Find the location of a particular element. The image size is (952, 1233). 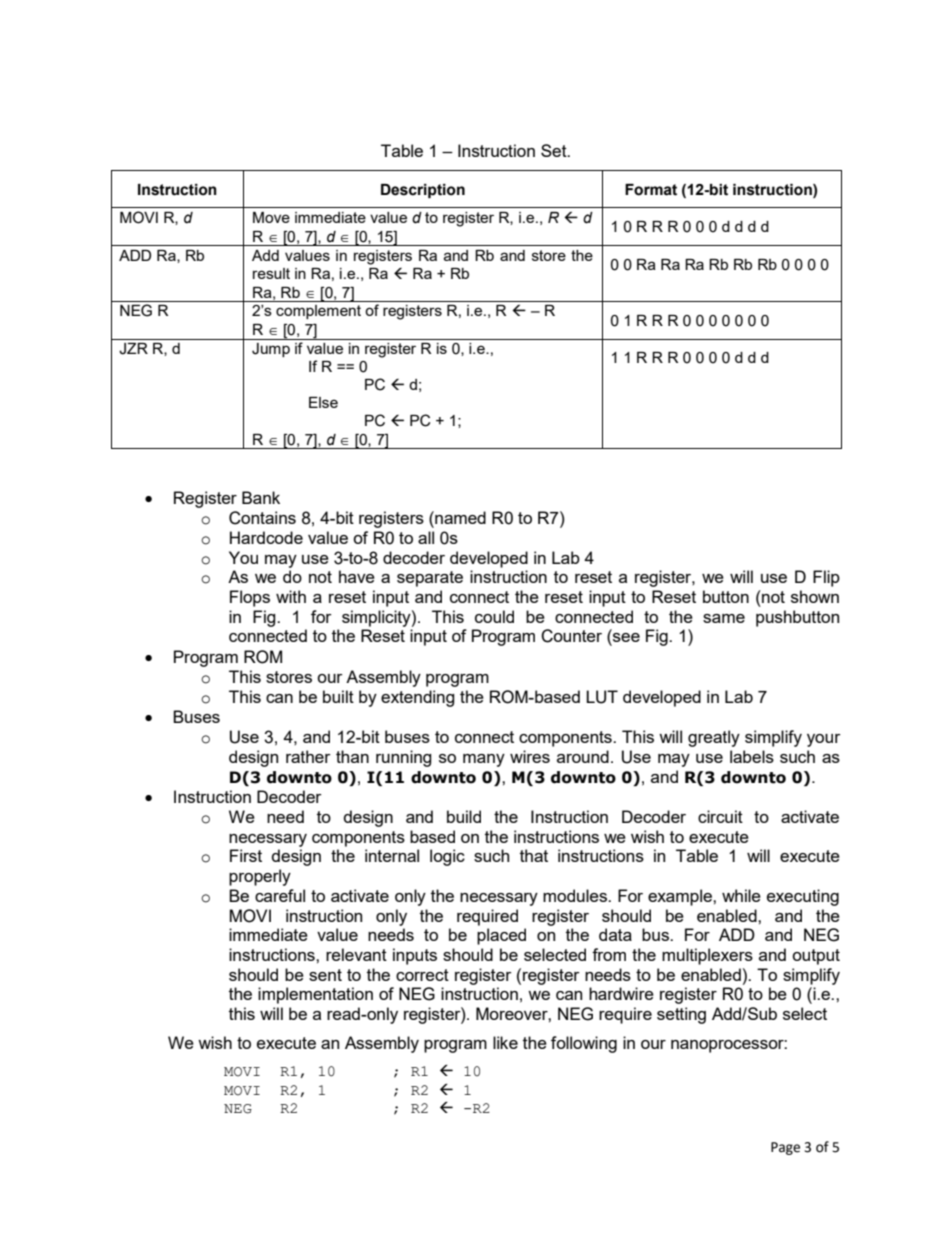

modules is located at coordinates (576, 895).
